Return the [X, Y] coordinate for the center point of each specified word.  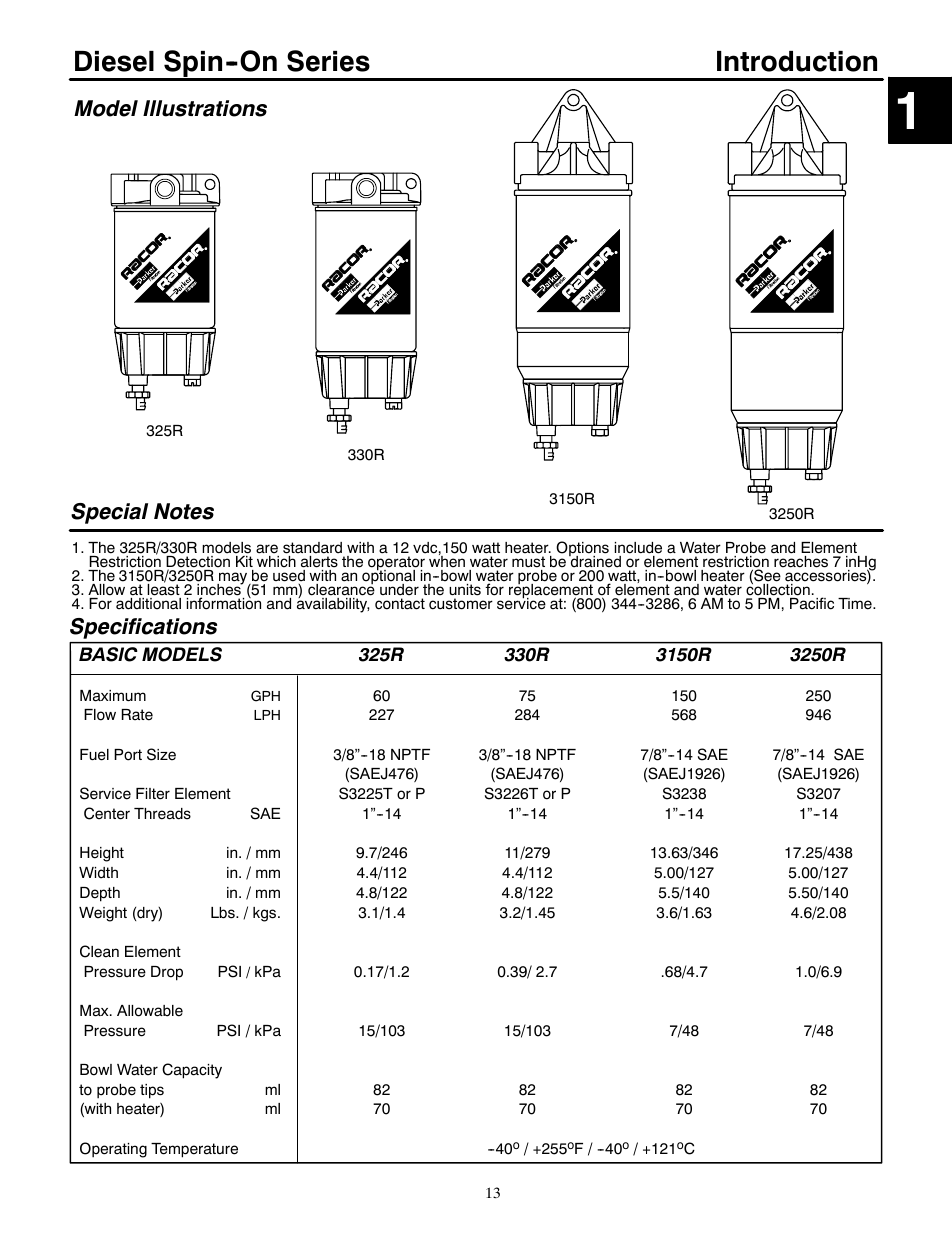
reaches [801, 562]
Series [328, 61]
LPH [267, 715]
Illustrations [205, 108]
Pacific [812, 603]
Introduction [797, 61]
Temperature [194, 1150]
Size [161, 754]
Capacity [192, 1071]
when [447, 562]
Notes [184, 511]
